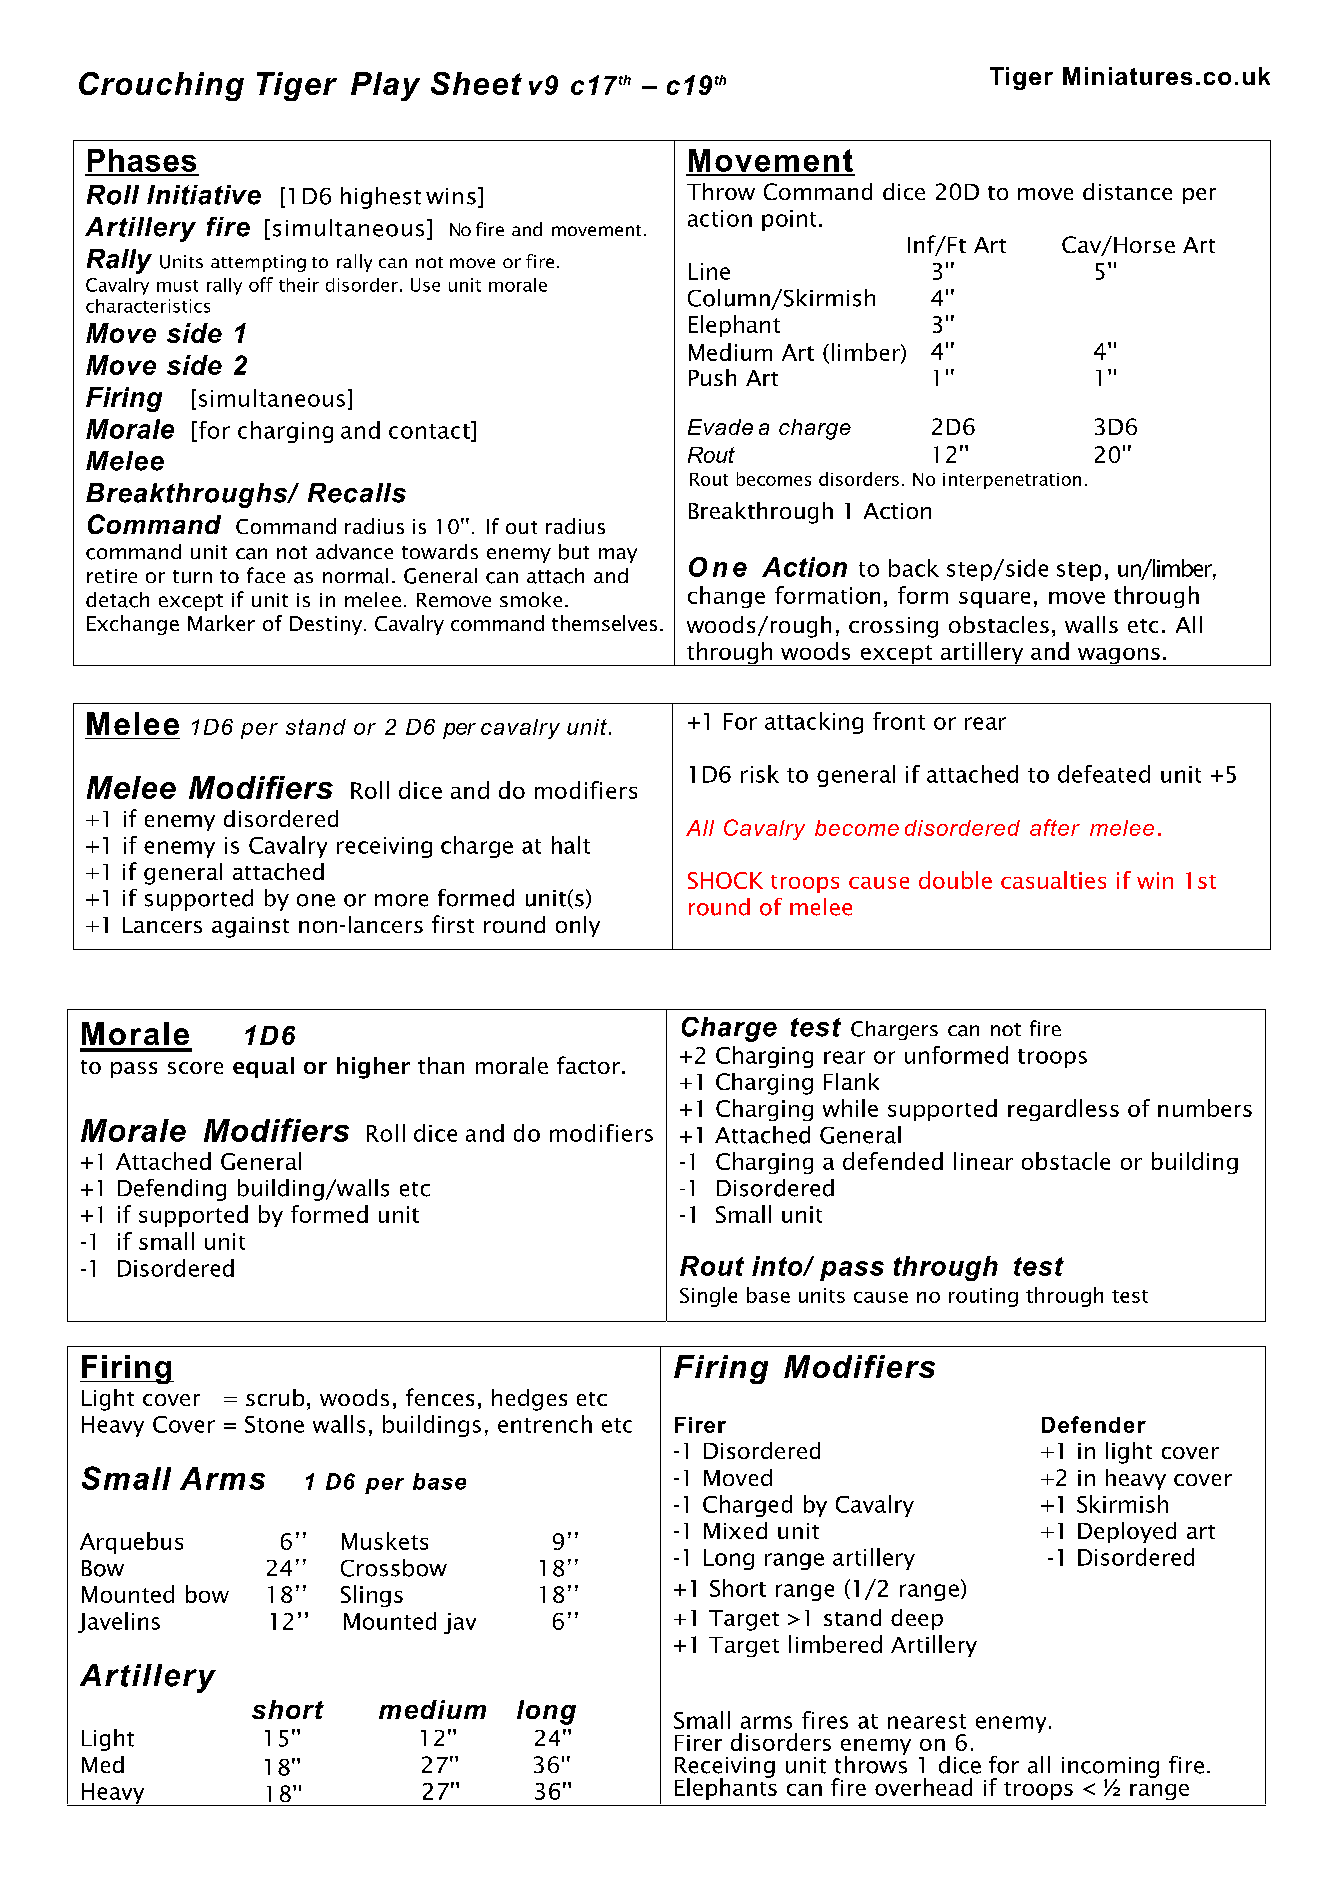 The height and width of the image is (1901, 1344). Describe the element at coordinates (204, 195) in the image. I see `Initiative` at that location.
